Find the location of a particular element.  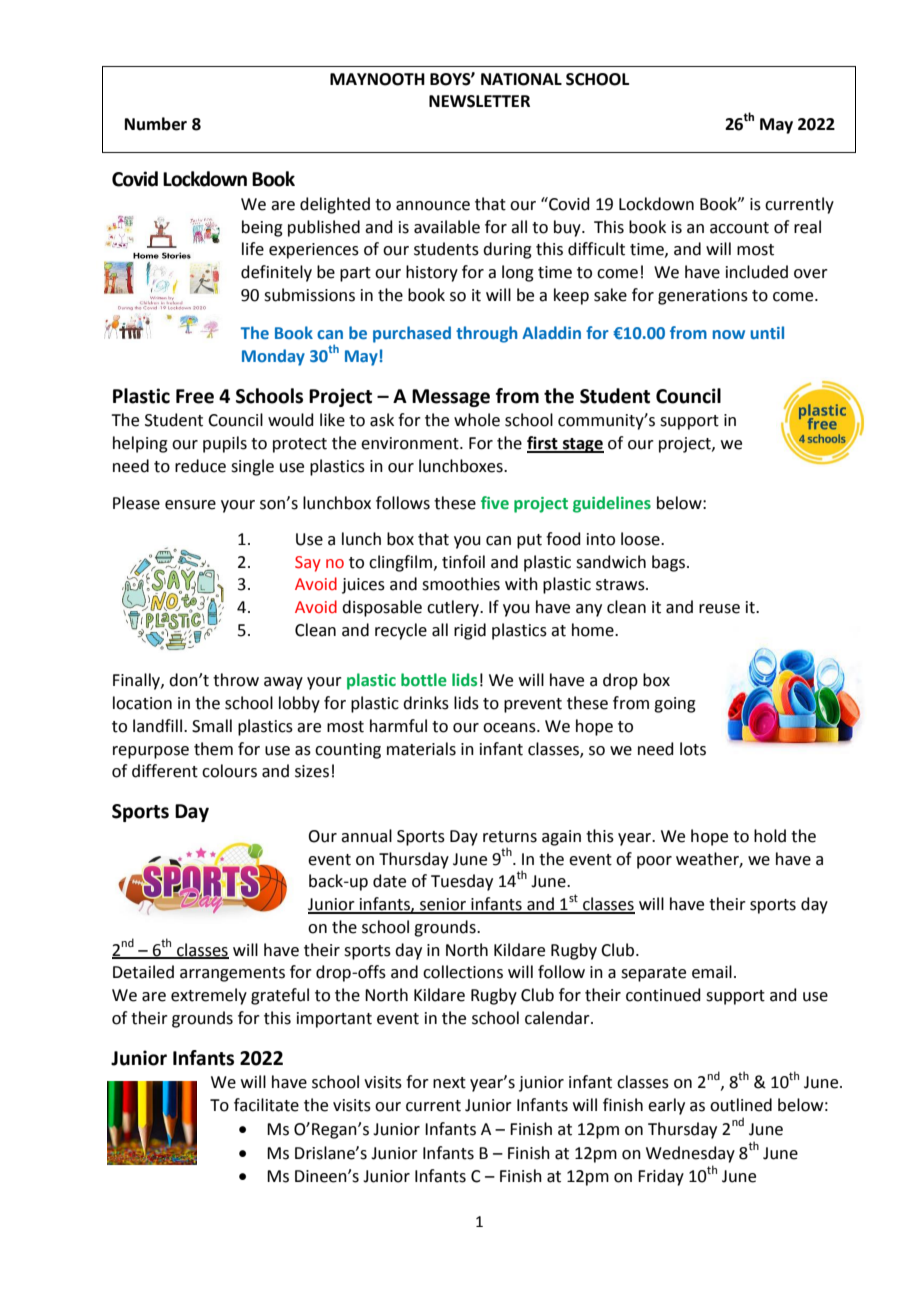

returns is located at coordinates (510, 837).
